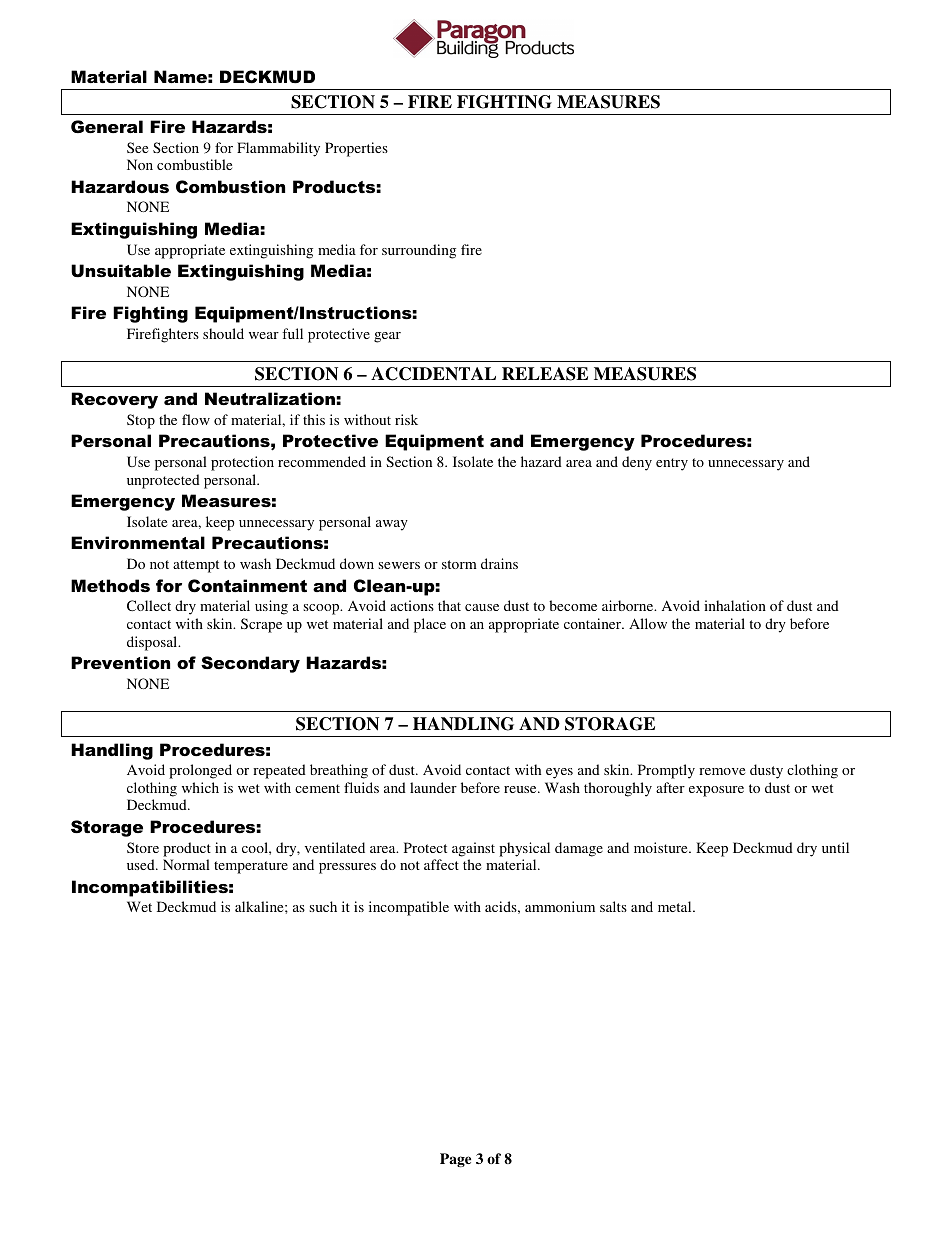 The image size is (952, 1233). What do you see at coordinates (672, 464) in the page?
I see `entry` at bounding box center [672, 464].
